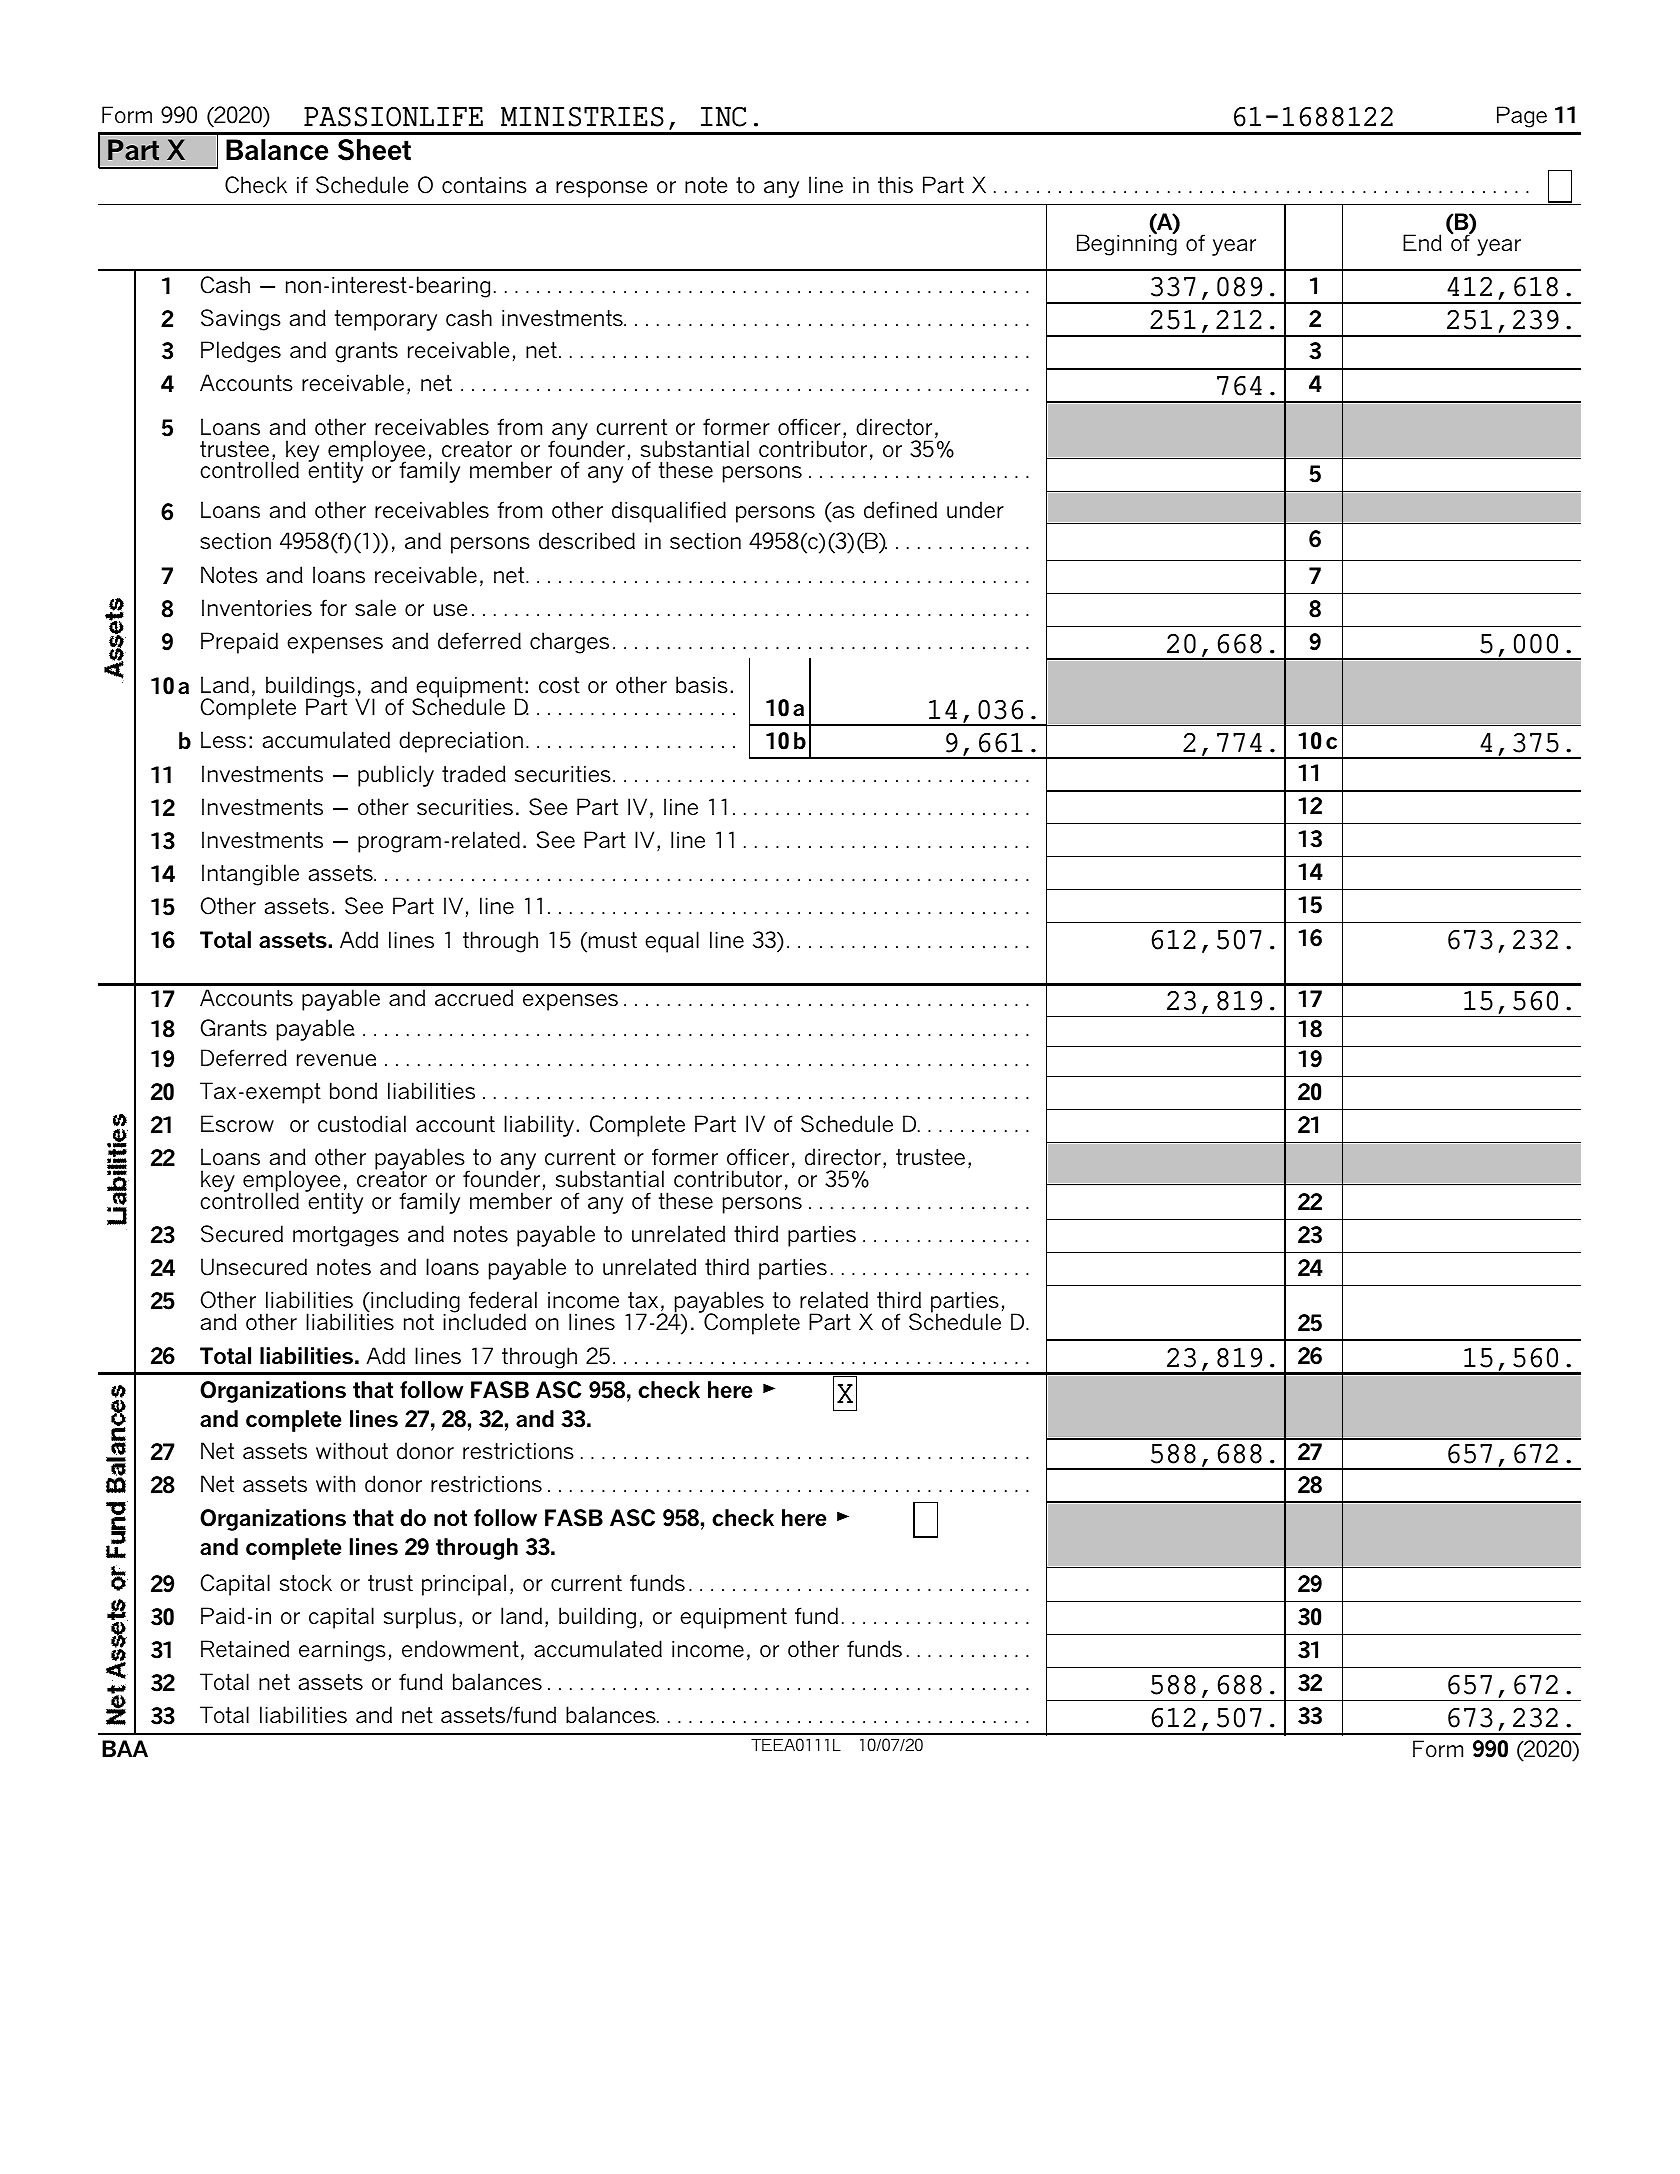  Describe the element at coordinates (1522, 117) in the image. I see `Page` at that location.
